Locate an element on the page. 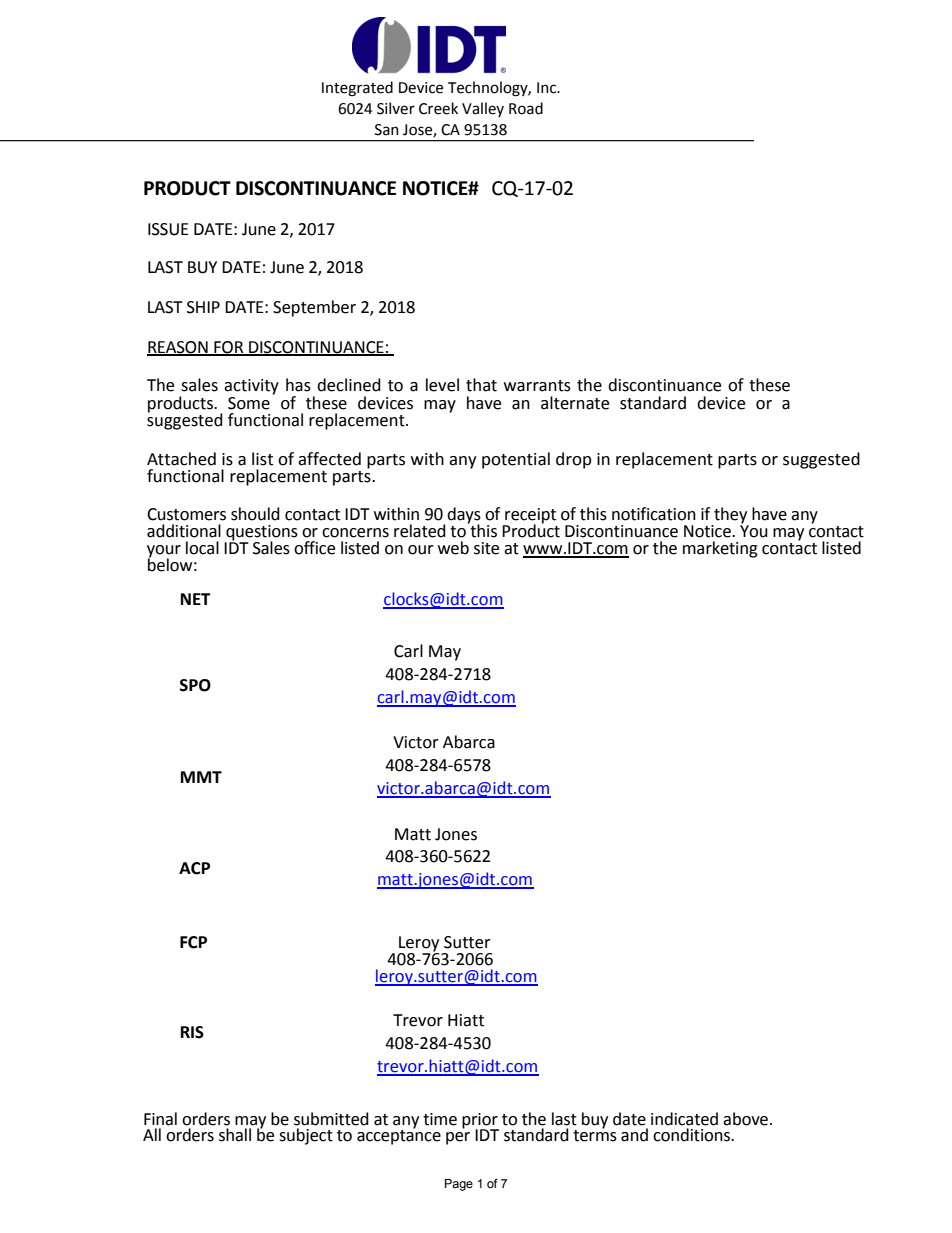 This document has height=1233, width=952. web is located at coordinates (453, 548).
